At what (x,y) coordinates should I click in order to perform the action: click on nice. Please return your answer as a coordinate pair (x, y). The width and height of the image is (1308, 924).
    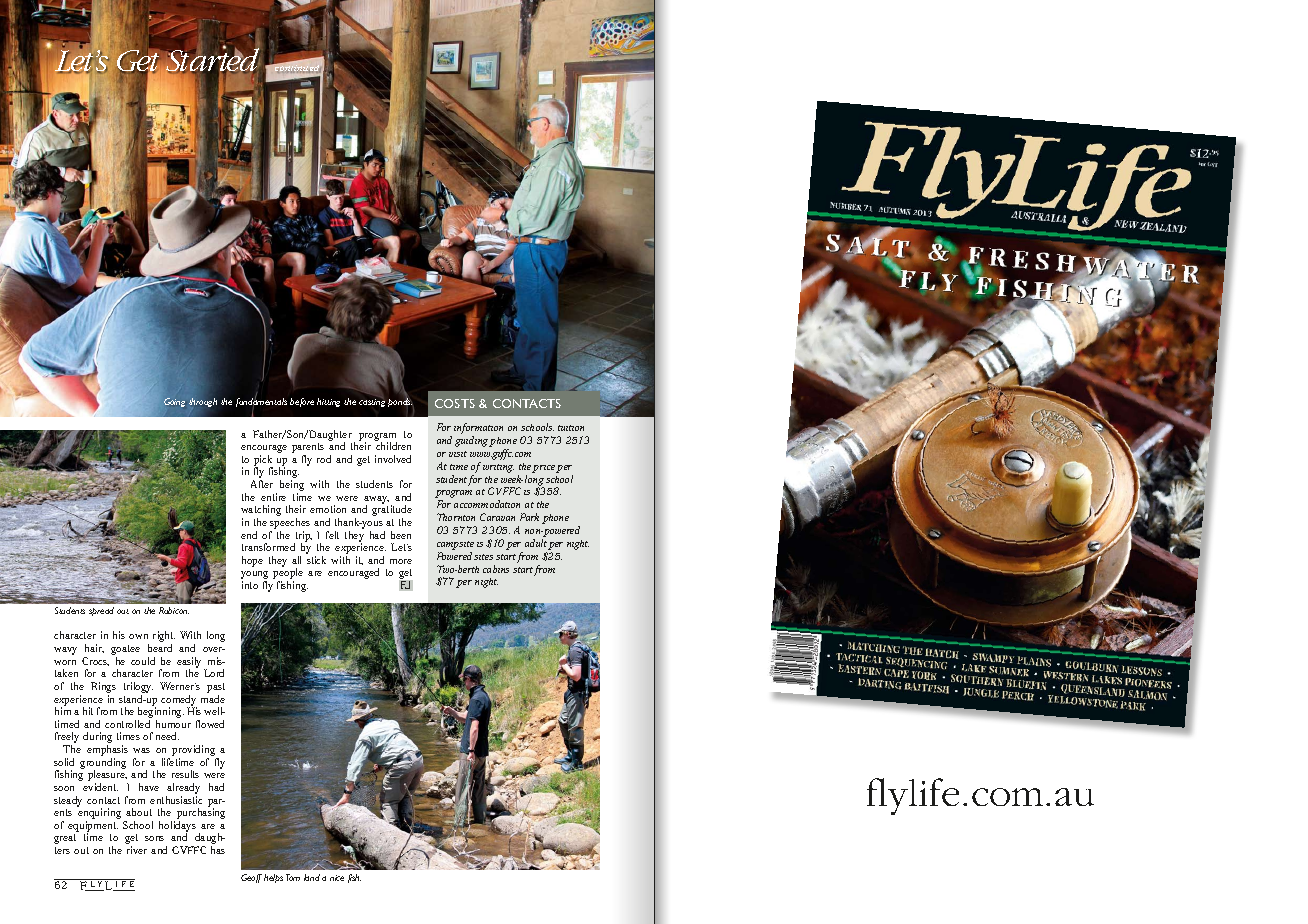
    Looking at the image, I should click on (337, 878).
